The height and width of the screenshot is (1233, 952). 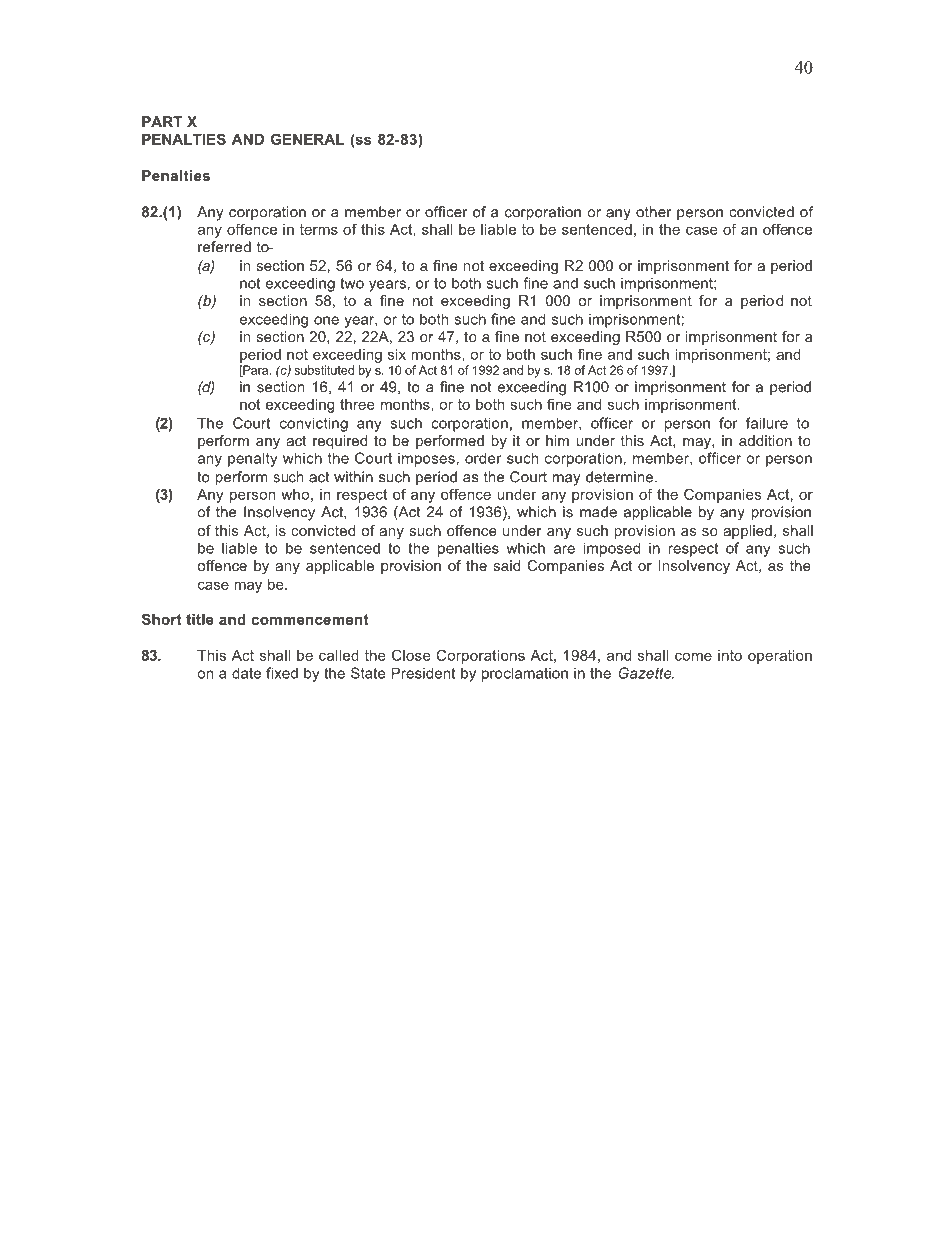 What do you see at coordinates (357, 404) in the screenshot?
I see `three` at bounding box center [357, 404].
